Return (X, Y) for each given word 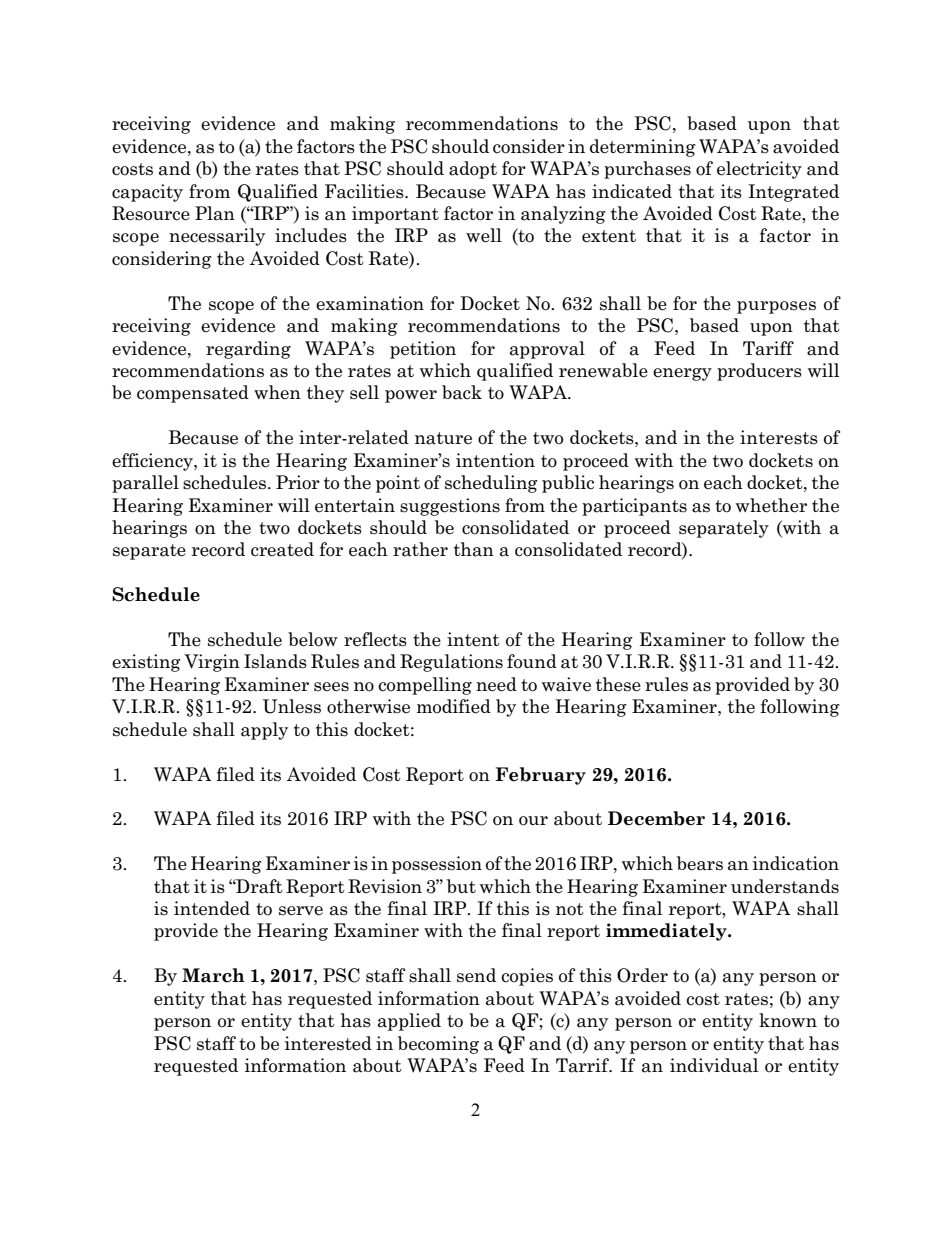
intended (212, 908)
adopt (473, 170)
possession (437, 865)
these (618, 684)
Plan (215, 213)
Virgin (212, 663)
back (462, 392)
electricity (759, 170)
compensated (193, 394)
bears (700, 863)
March (213, 975)
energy (682, 374)
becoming (438, 1045)
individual (714, 1065)
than (474, 549)
